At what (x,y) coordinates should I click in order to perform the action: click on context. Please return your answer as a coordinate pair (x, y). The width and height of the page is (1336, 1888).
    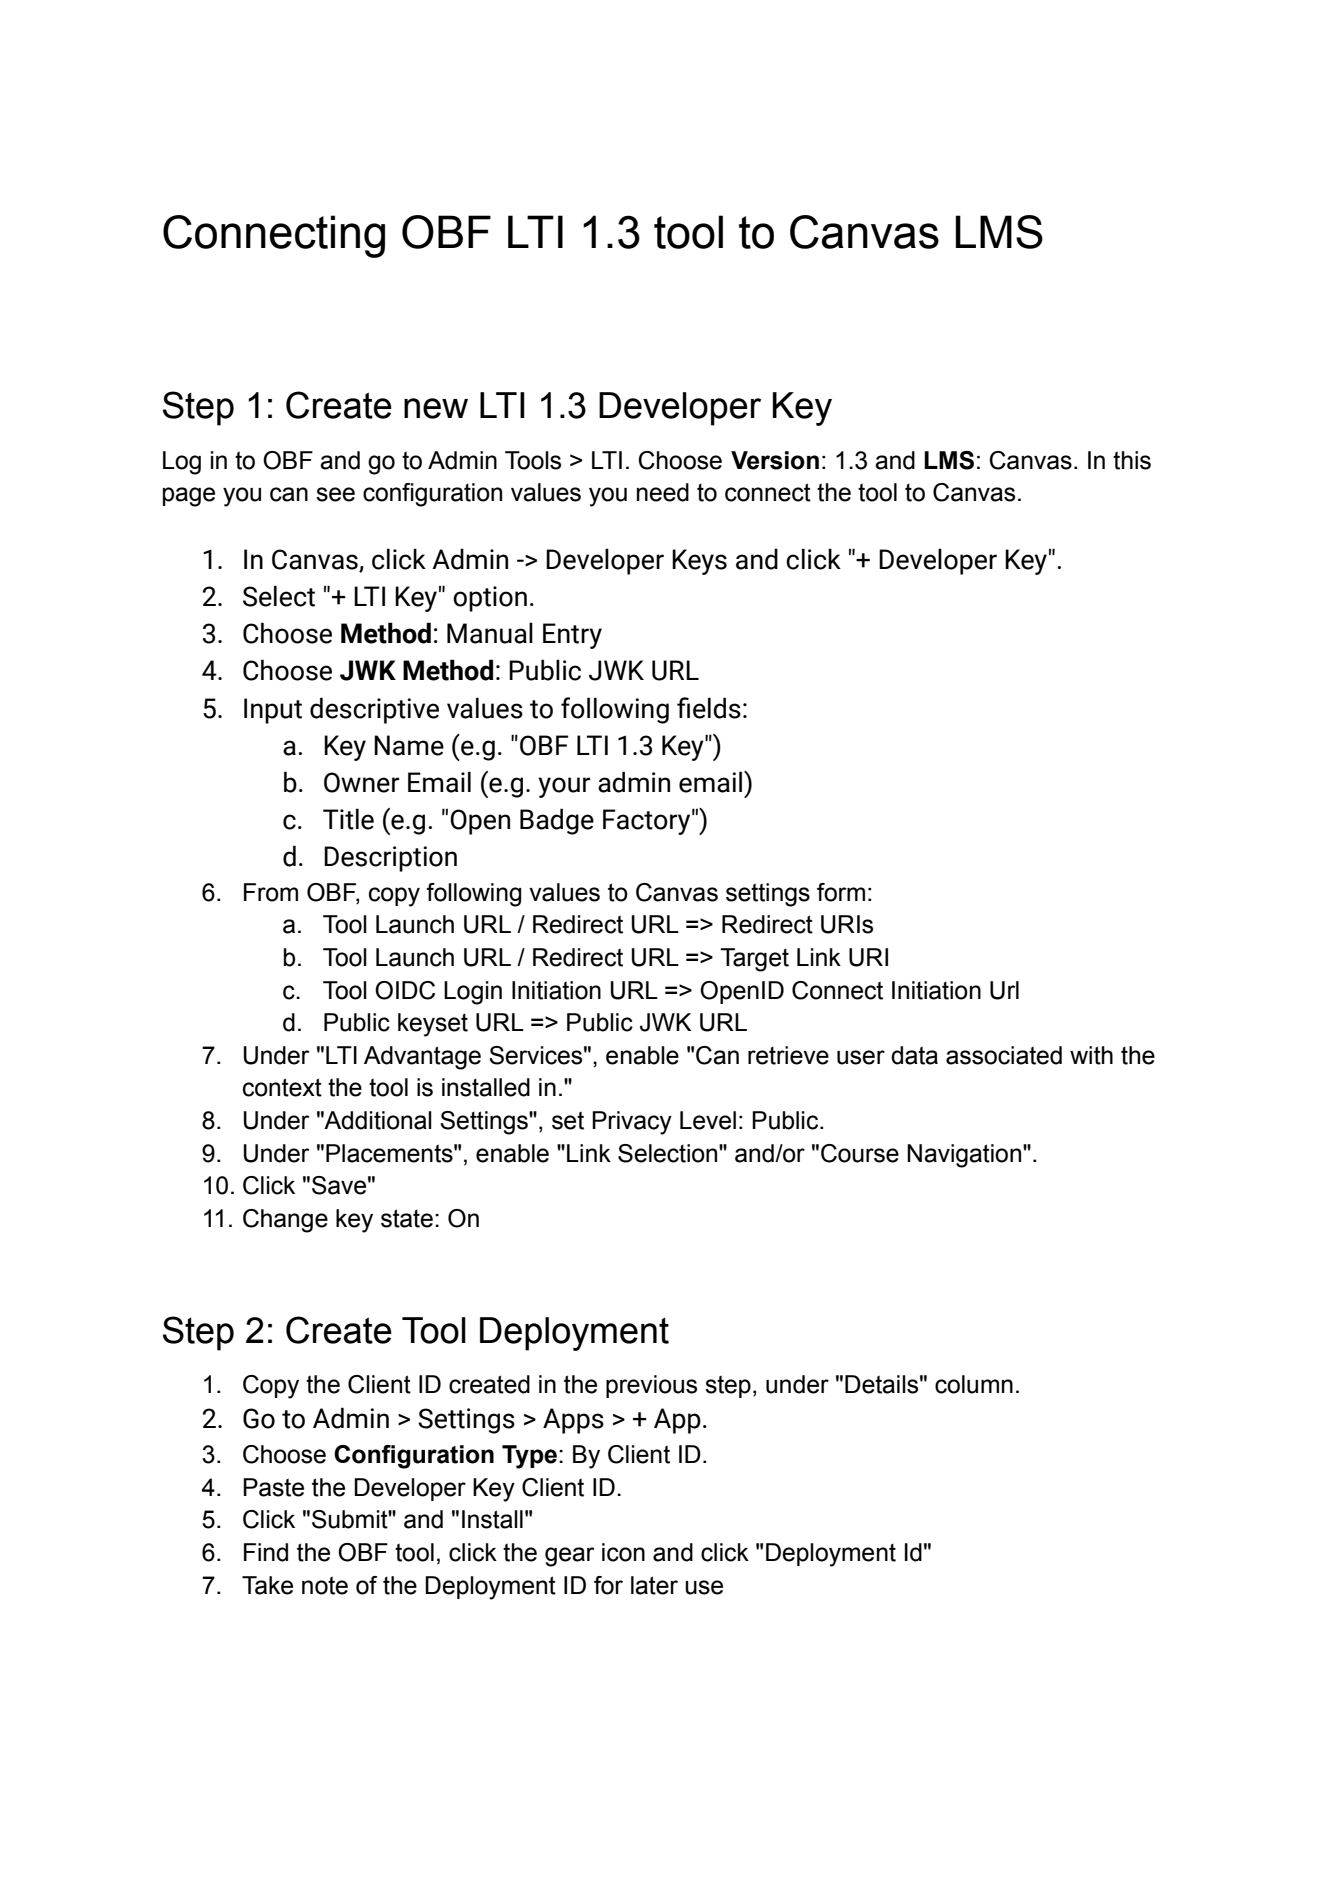
    Looking at the image, I should click on (282, 1087).
